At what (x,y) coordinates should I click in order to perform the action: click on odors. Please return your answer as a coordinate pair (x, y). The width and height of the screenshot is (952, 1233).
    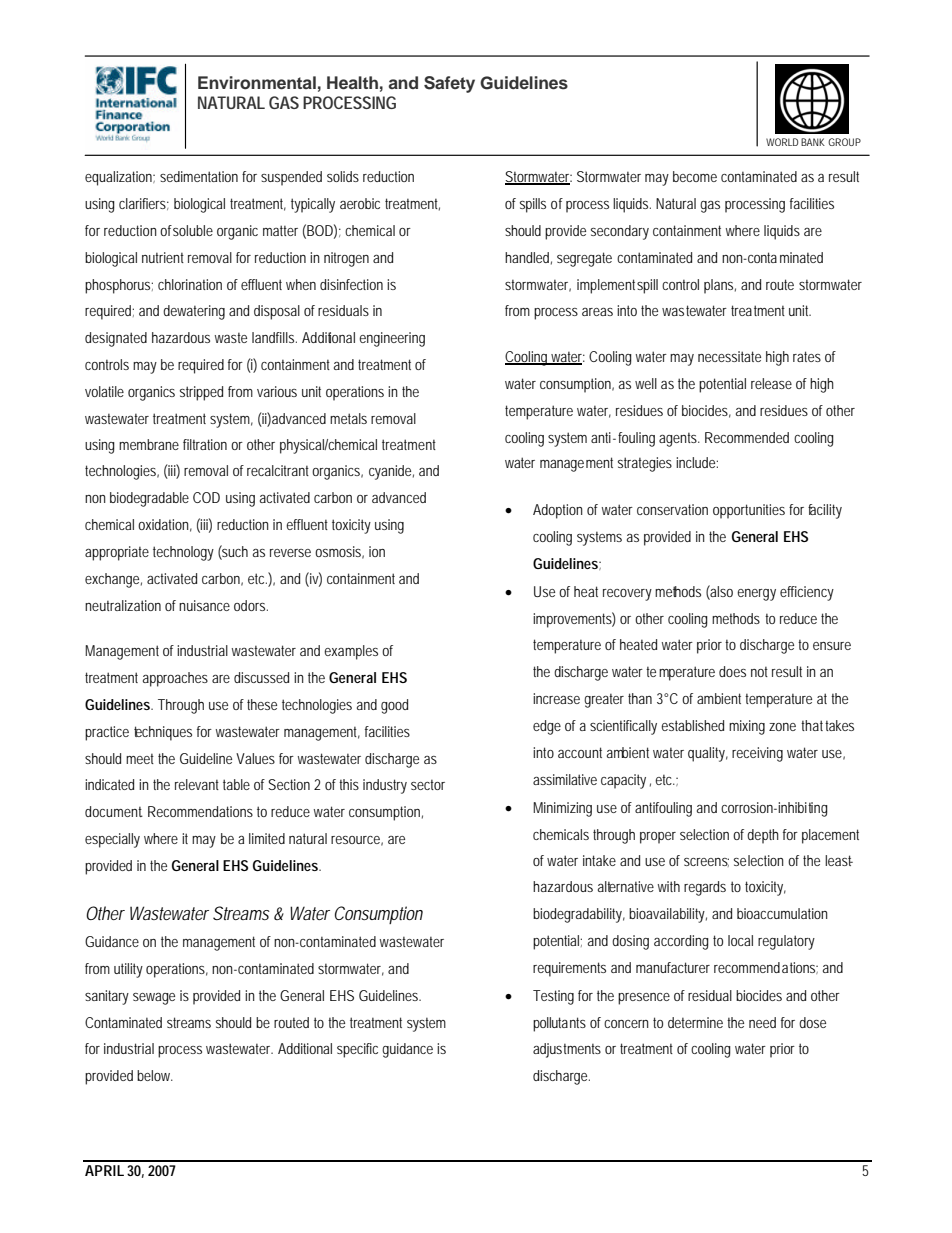
    Looking at the image, I should click on (251, 605).
